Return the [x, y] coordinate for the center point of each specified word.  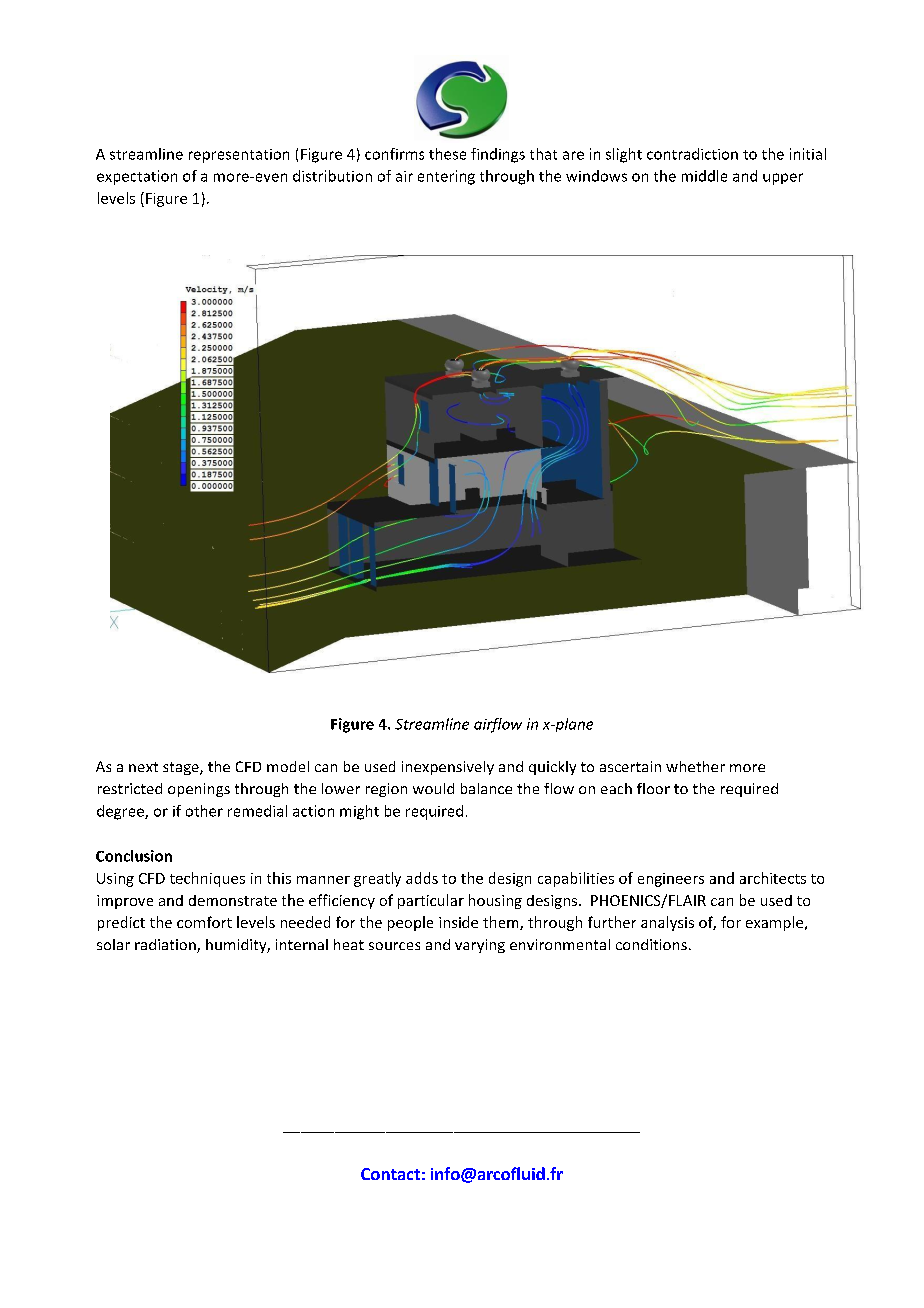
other [204, 811]
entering [446, 177]
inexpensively [448, 768]
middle [704, 176]
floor [653, 788]
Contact [390, 1174]
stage [182, 768]
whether [695, 766]
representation [239, 156]
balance [486, 788]
